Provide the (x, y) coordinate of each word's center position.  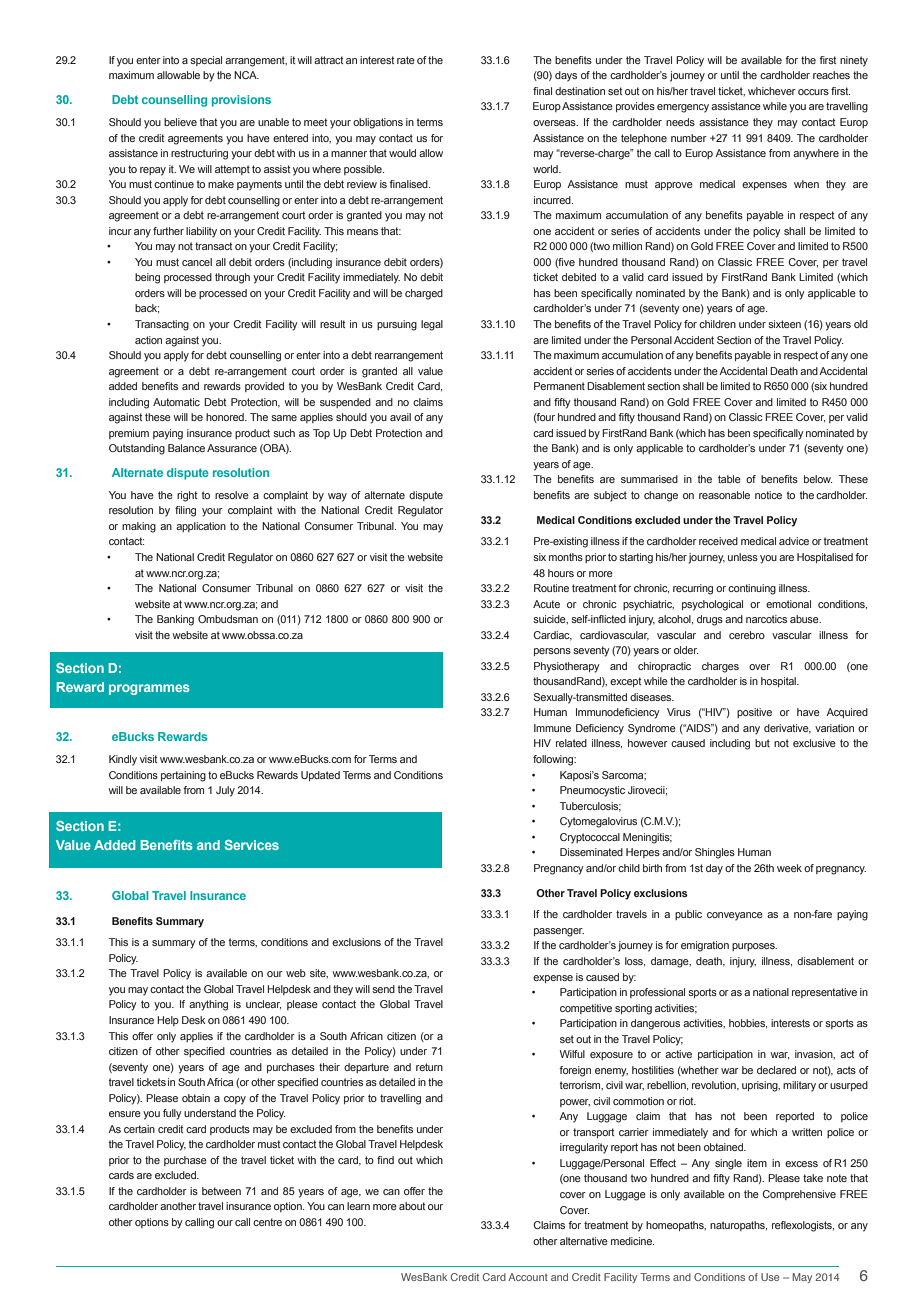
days (566, 76)
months (566, 557)
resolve (232, 495)
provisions (241, 101)
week (789, 868)
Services (251, 845)
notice (768, 495)
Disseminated (591, 852)
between (221, 1191)
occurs (813, 92)
